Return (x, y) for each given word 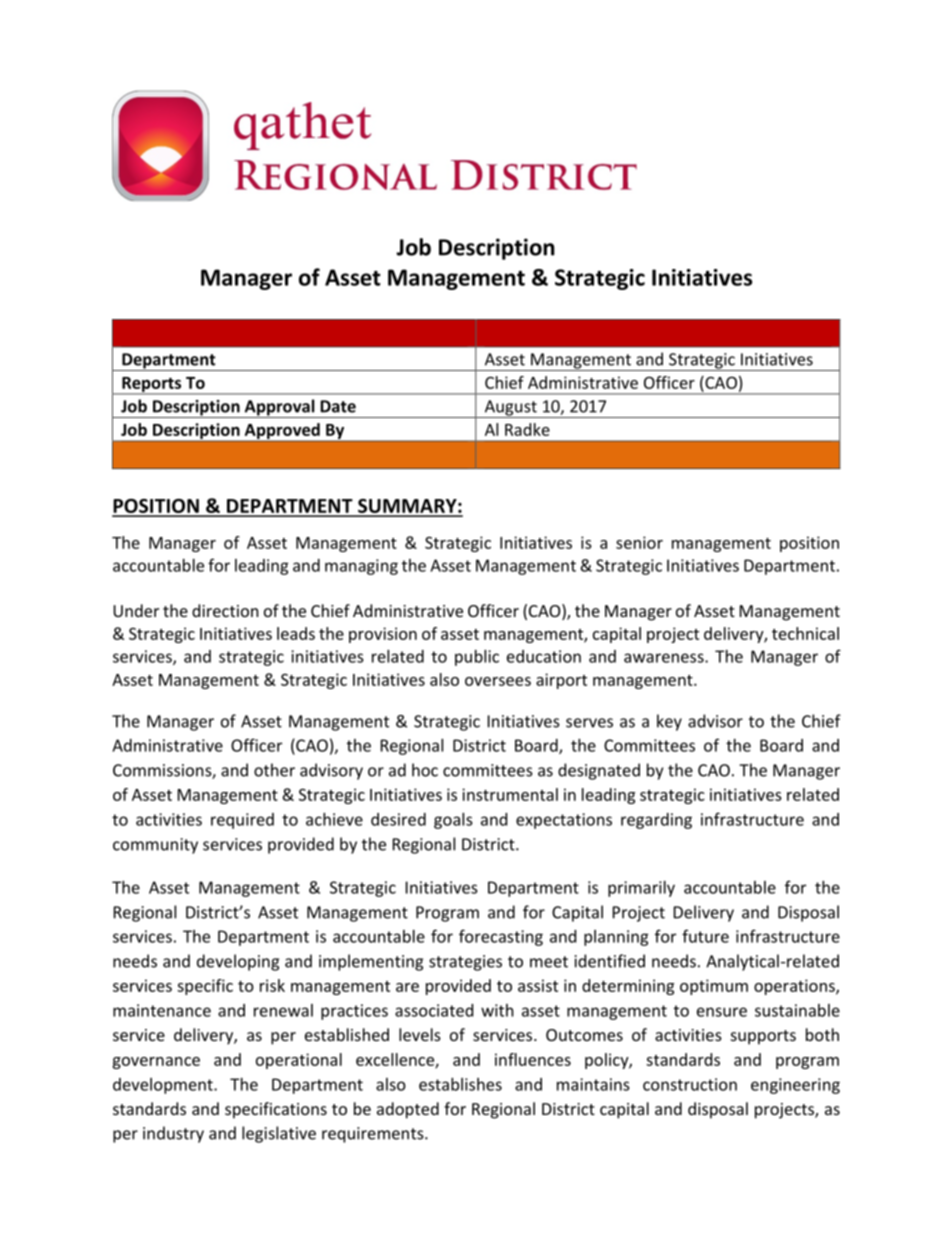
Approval (279, 408)
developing (238, 962)
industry (173, 1134)
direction (225, 610)
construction (690, 1084)
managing (361, 567)
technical (805, 633)
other (274, 770)
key (669, 722)
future (705, 936)
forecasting (501, 937)
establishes (460, 1084)
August (510, 409)
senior (639, 542)
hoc (425, 770)
